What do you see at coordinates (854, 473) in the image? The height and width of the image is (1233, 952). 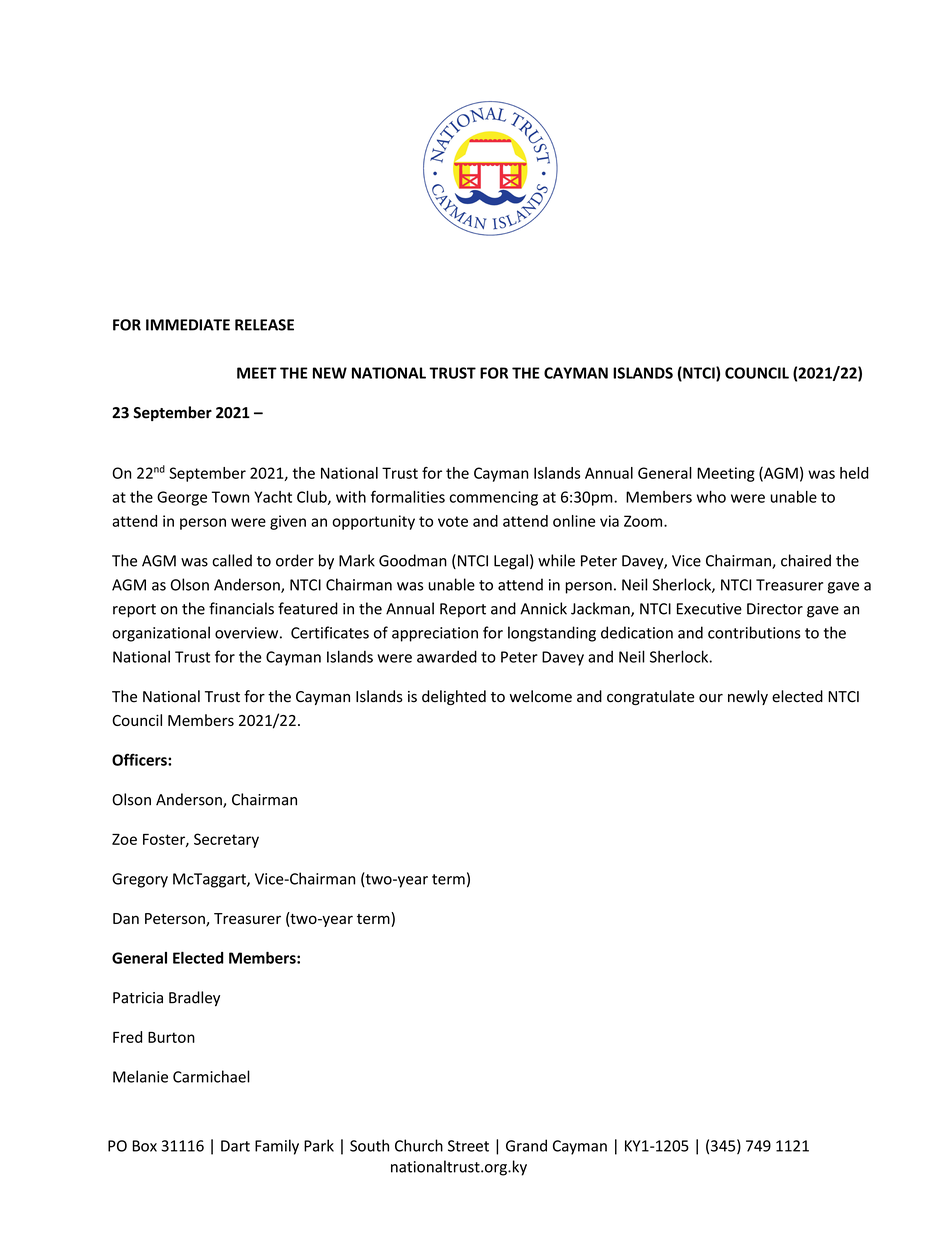 I see `held` at bounding box center [854, 473].
